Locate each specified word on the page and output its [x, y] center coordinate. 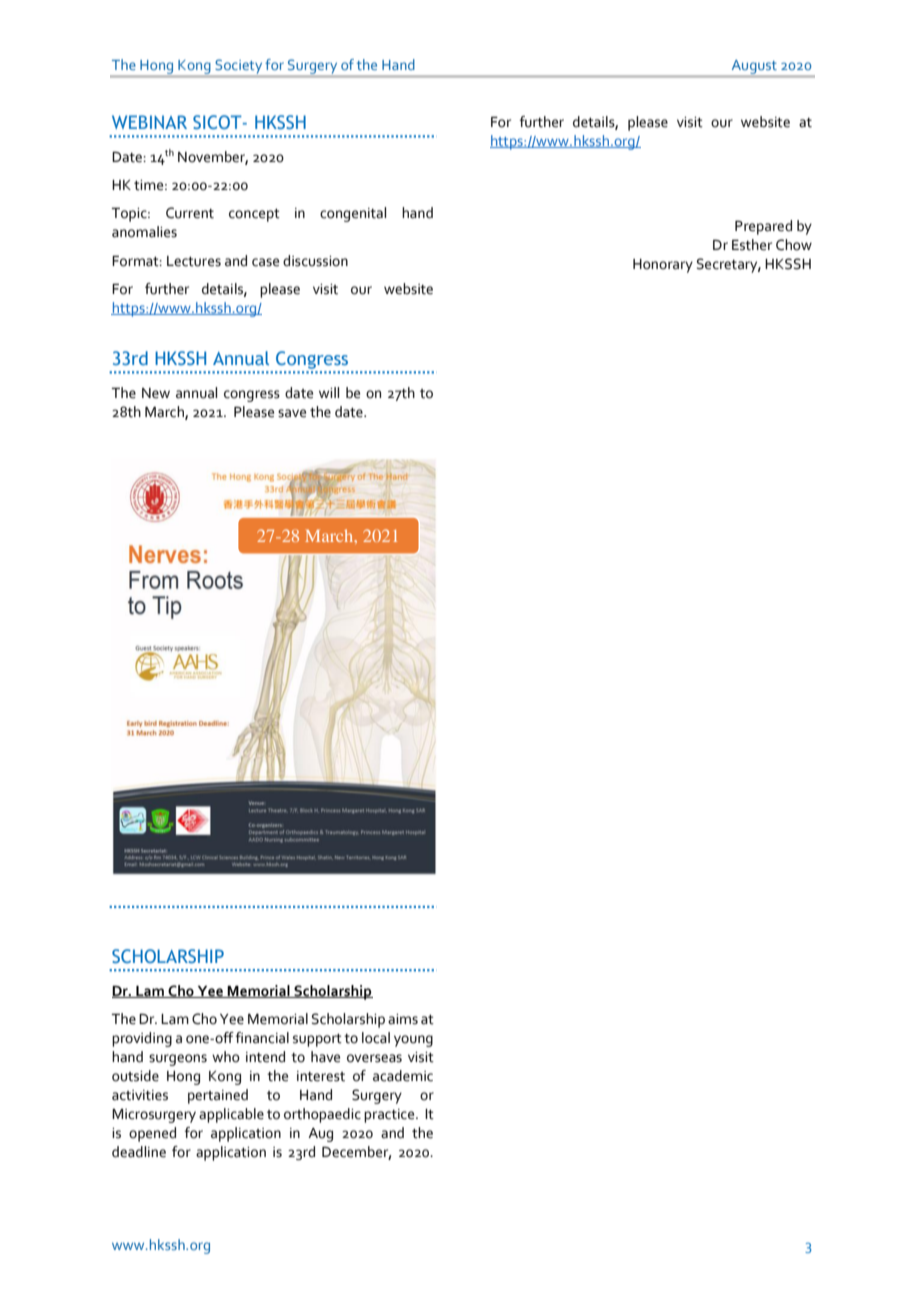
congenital [353, 214]
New [156, 393]
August [754, 67]
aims [403, 1019]
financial [262, 1038]
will [329, 392]
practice [390, 1116]
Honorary [663, 266]
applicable [231, 1115]
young [413, 1041]
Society [239, 67]
